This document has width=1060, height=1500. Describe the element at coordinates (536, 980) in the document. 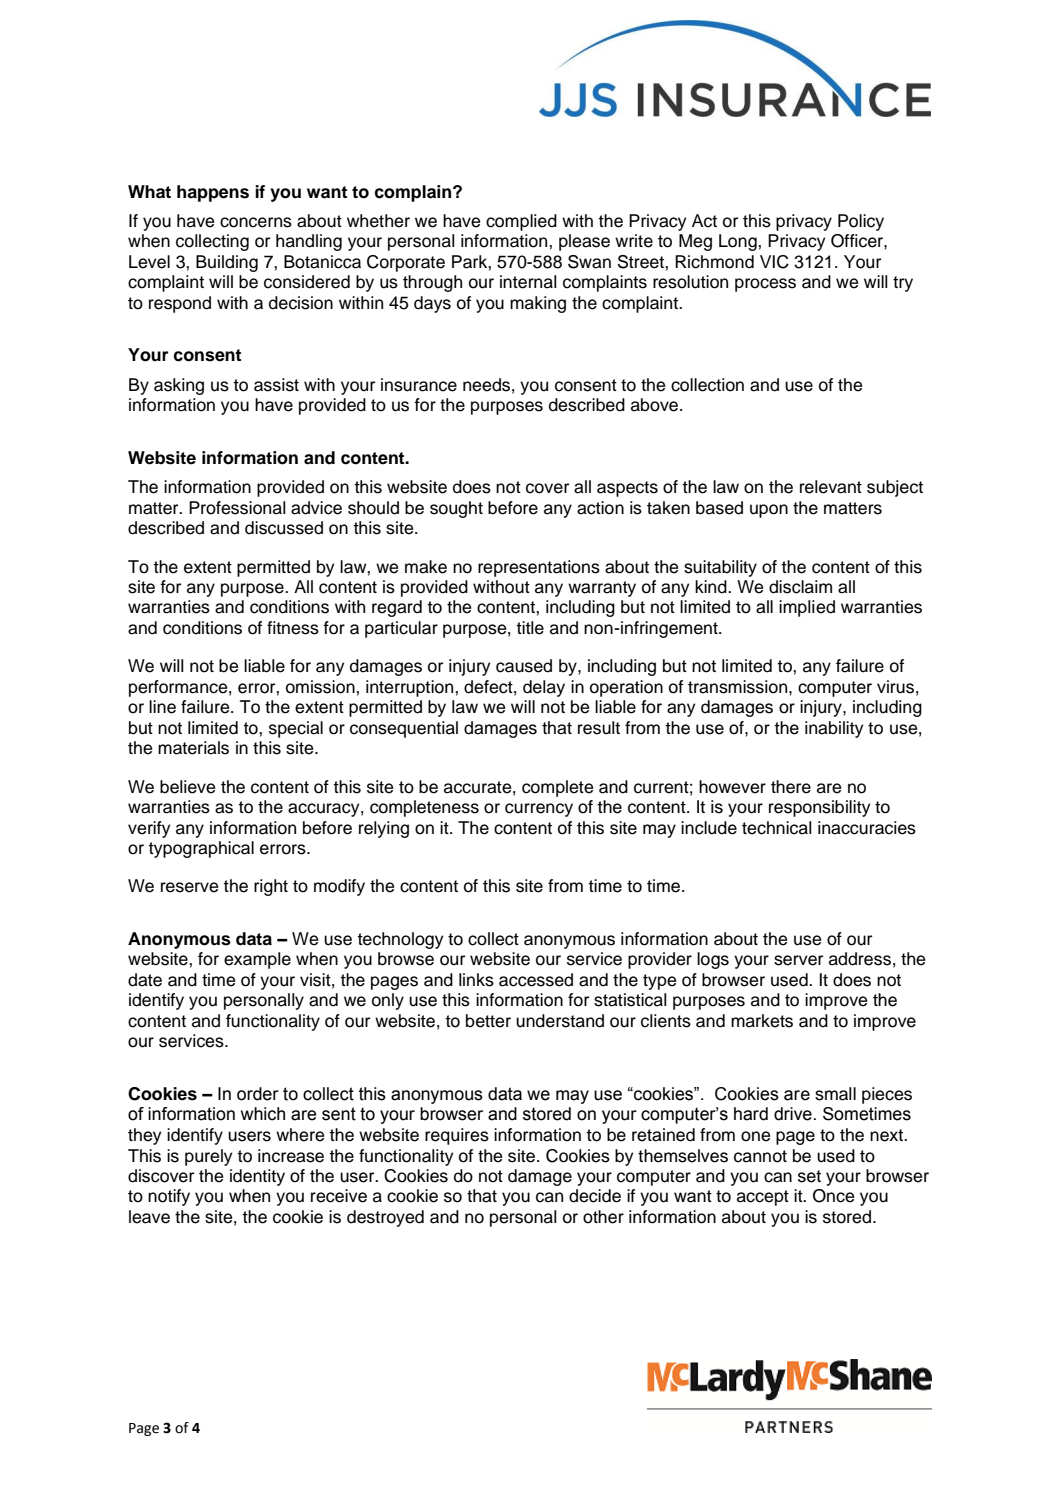

I see `accessed` at that location.
